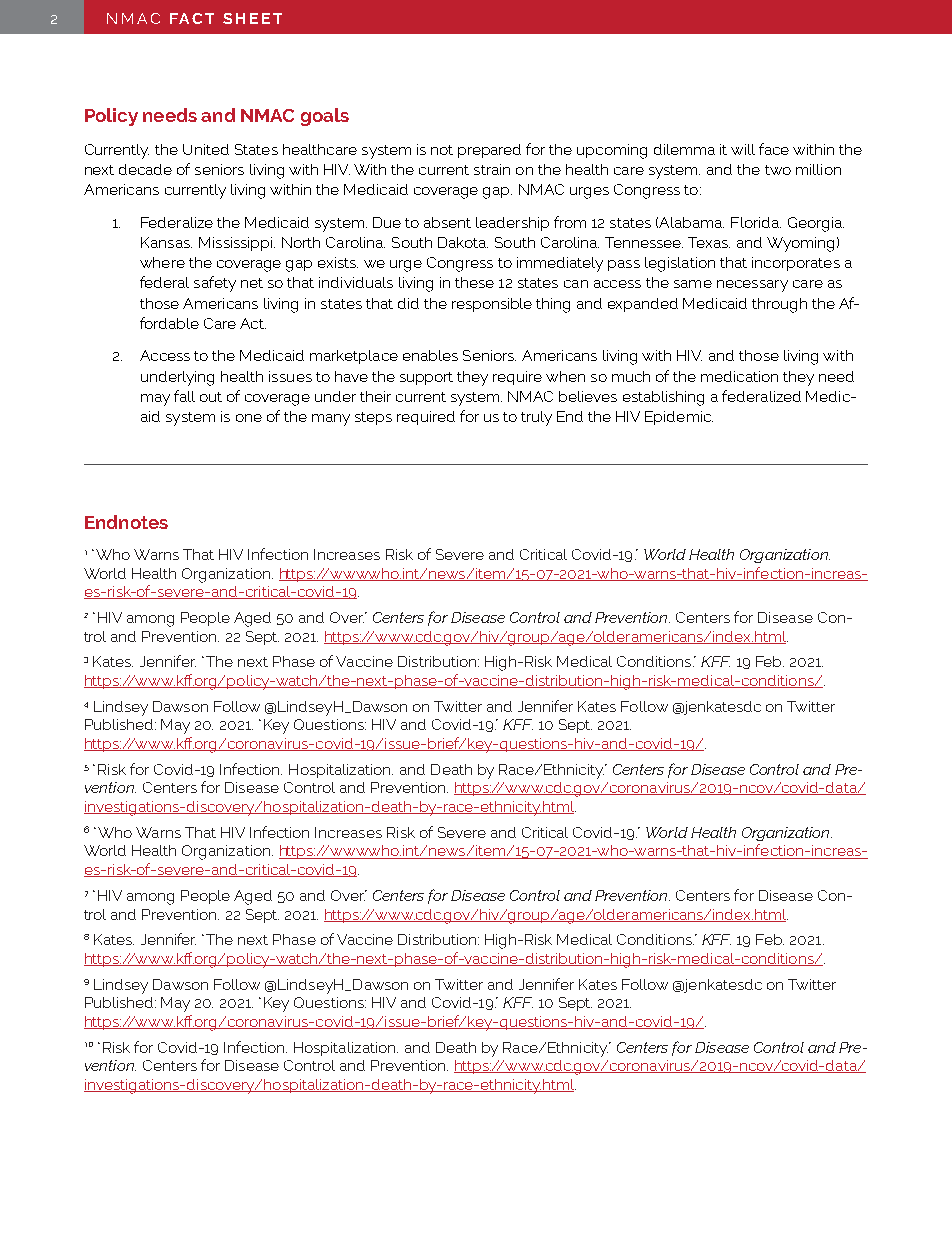 This image has height=1233, width=952. What do you see at coordinates (679, 418) in the image?
I see `Epidemic` at bounding box center [679, 418].
